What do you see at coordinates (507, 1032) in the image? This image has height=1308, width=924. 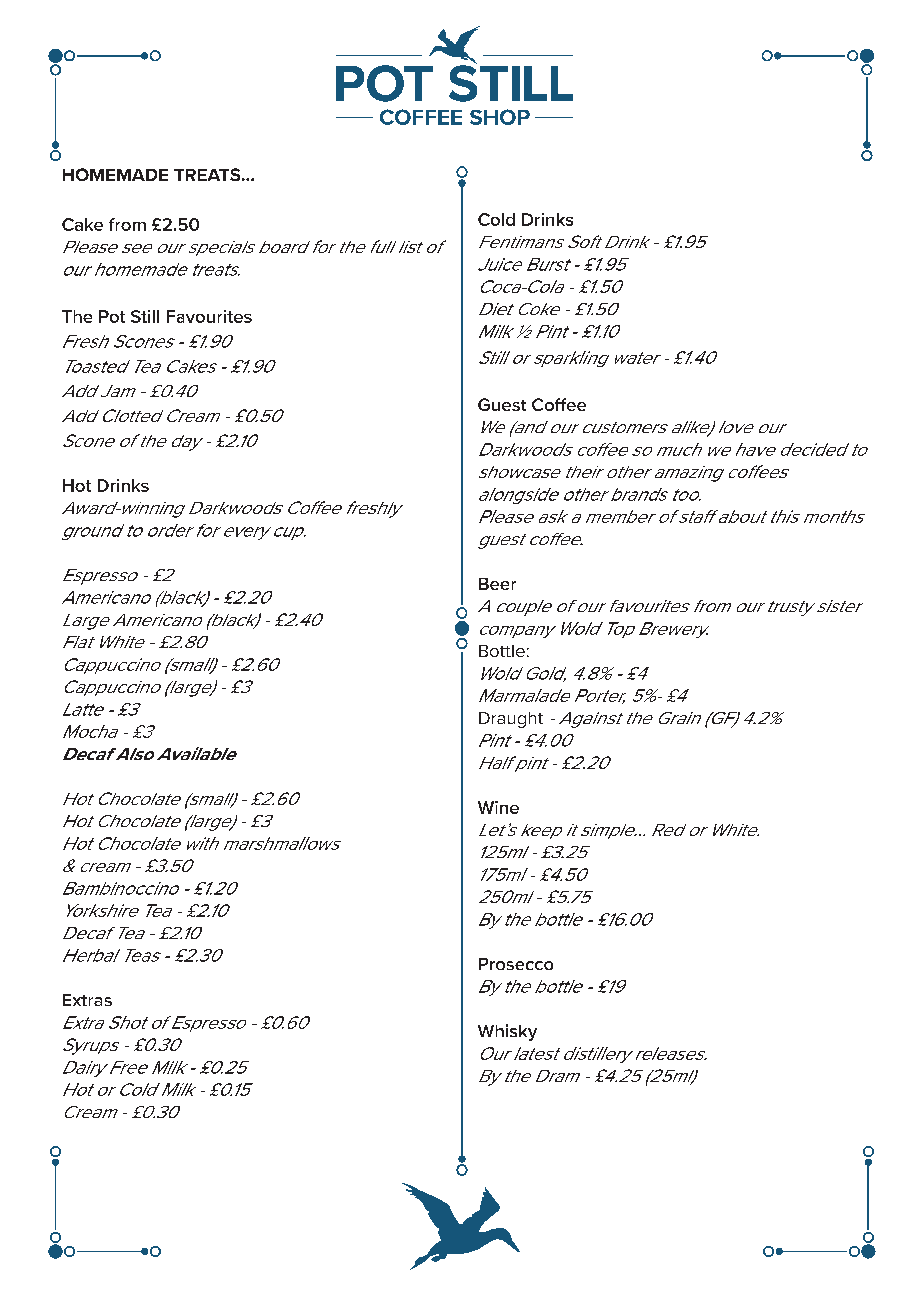 I see `Whisky` at bounding box center [507, 1032].
